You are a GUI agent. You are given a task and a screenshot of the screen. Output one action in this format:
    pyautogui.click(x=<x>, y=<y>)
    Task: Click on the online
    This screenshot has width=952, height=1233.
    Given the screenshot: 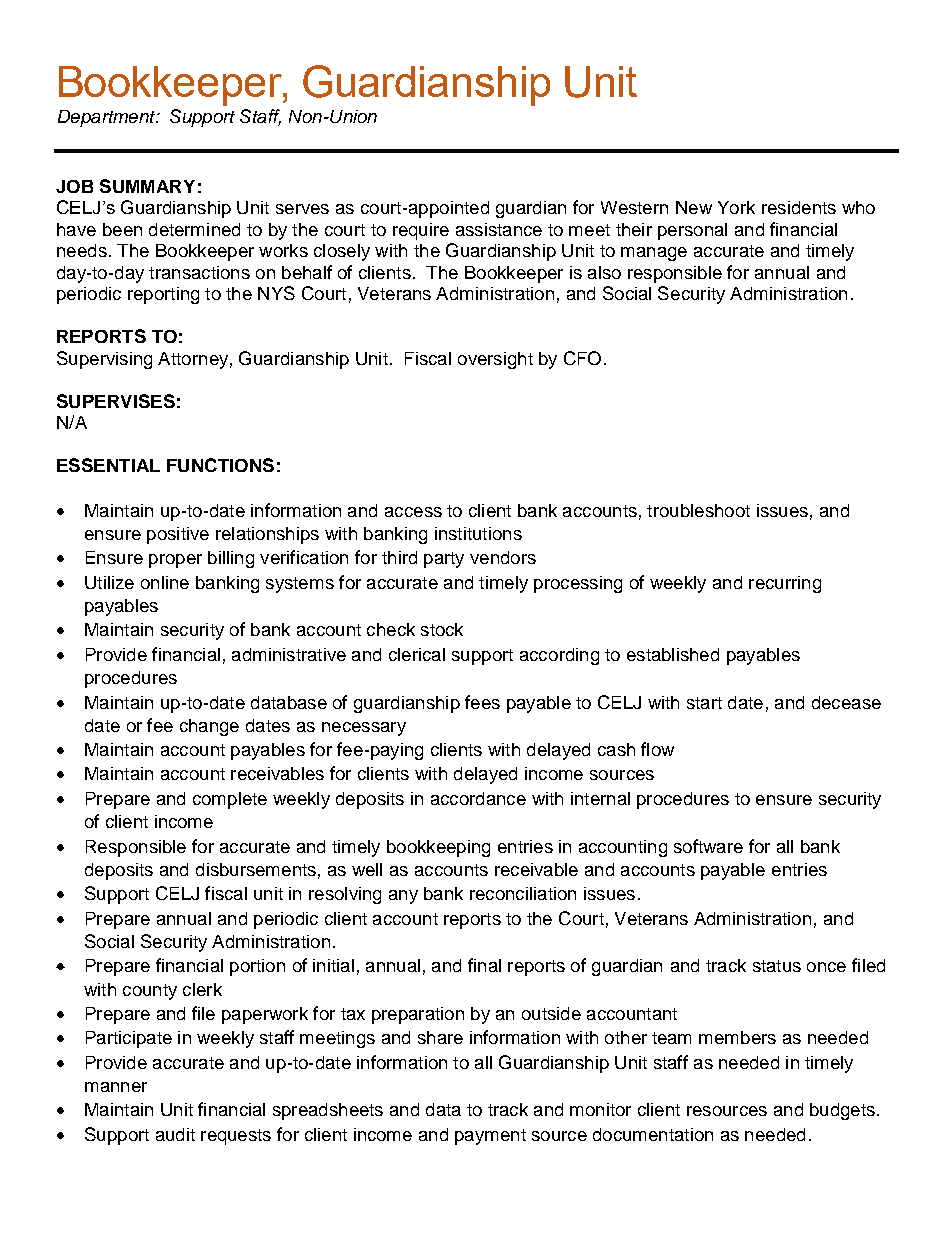 What is the action you would take?
    pyautogui.click(x=165, y=582)
